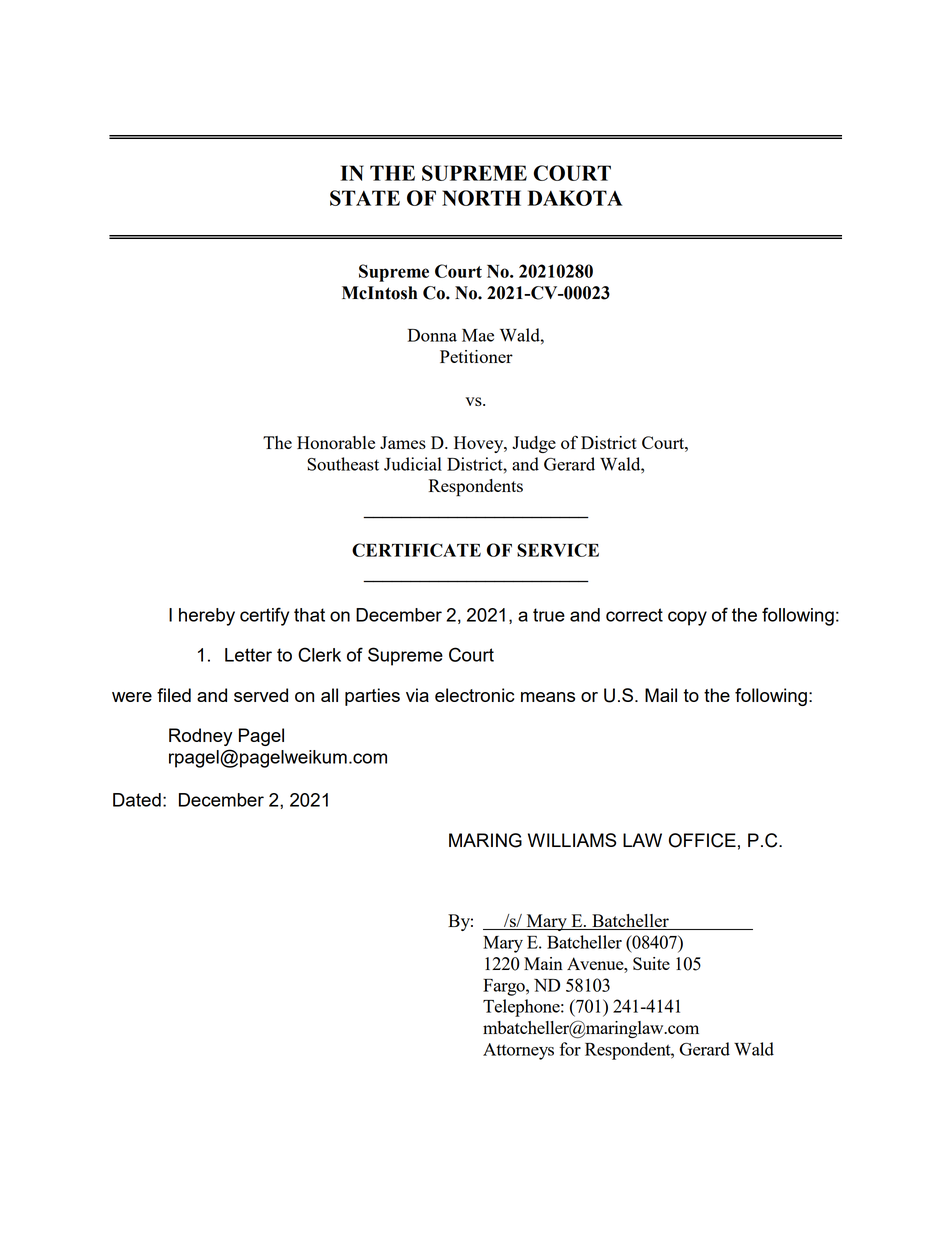 This document has width=952, height=1233. Describe the element at coordinates (343, 464) in the document. I see `Southeast` at that location.
